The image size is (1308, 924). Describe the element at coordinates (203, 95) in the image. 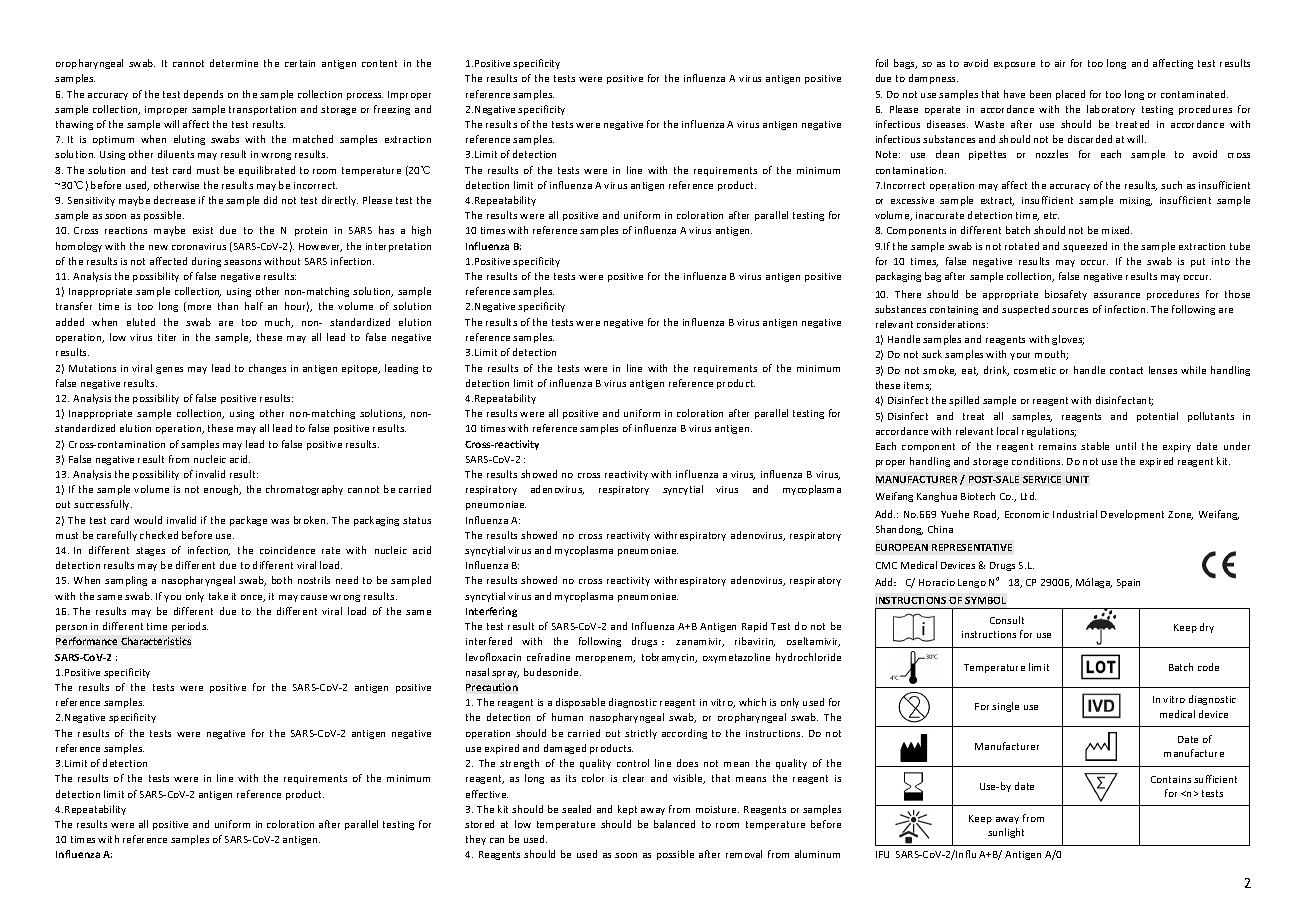

I see `depends` at that location.
